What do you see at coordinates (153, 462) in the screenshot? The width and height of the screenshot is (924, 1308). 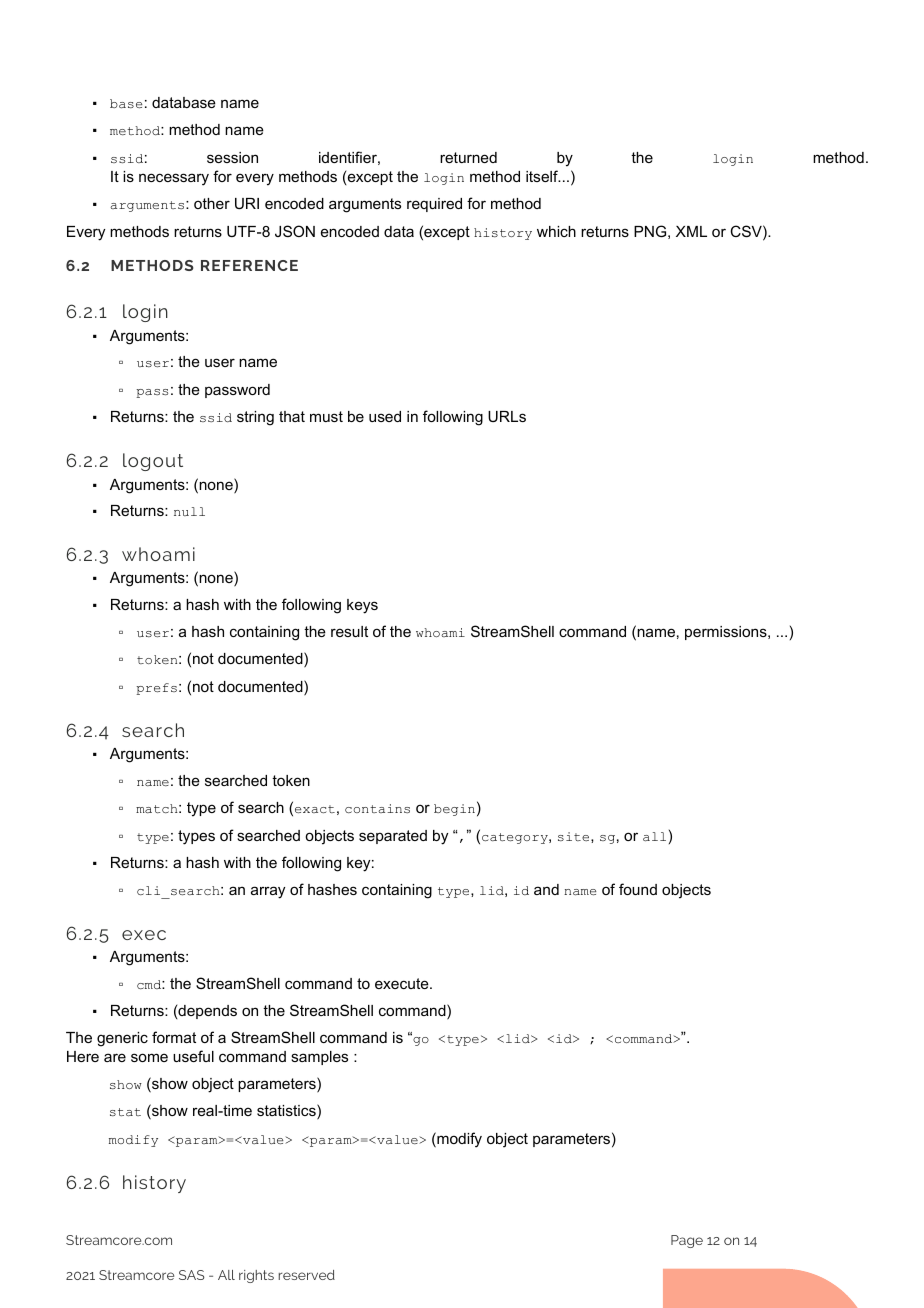 I see `logout` at bounding box center [153, 462].
